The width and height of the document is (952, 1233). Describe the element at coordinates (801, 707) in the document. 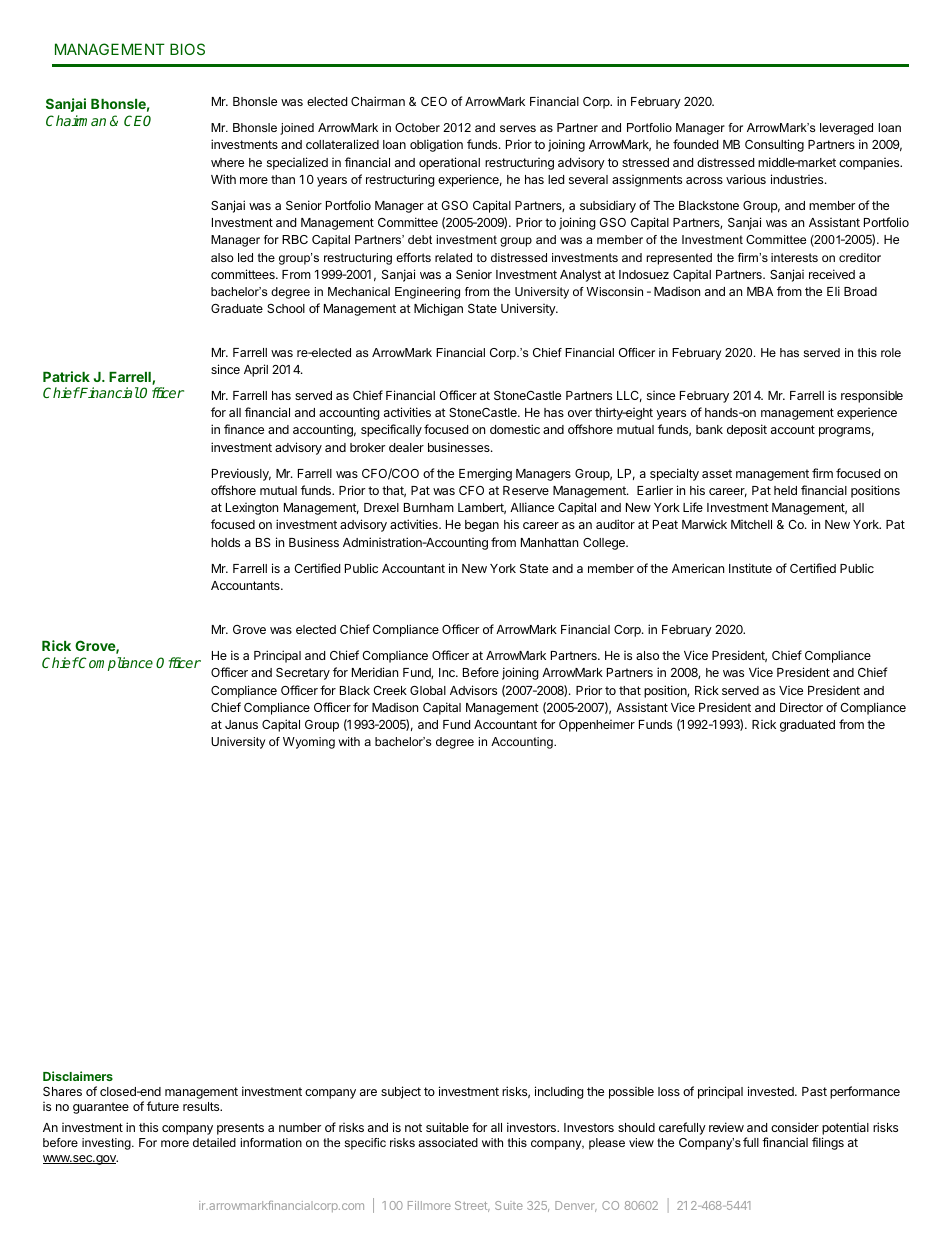

I see `Director` at that location.
